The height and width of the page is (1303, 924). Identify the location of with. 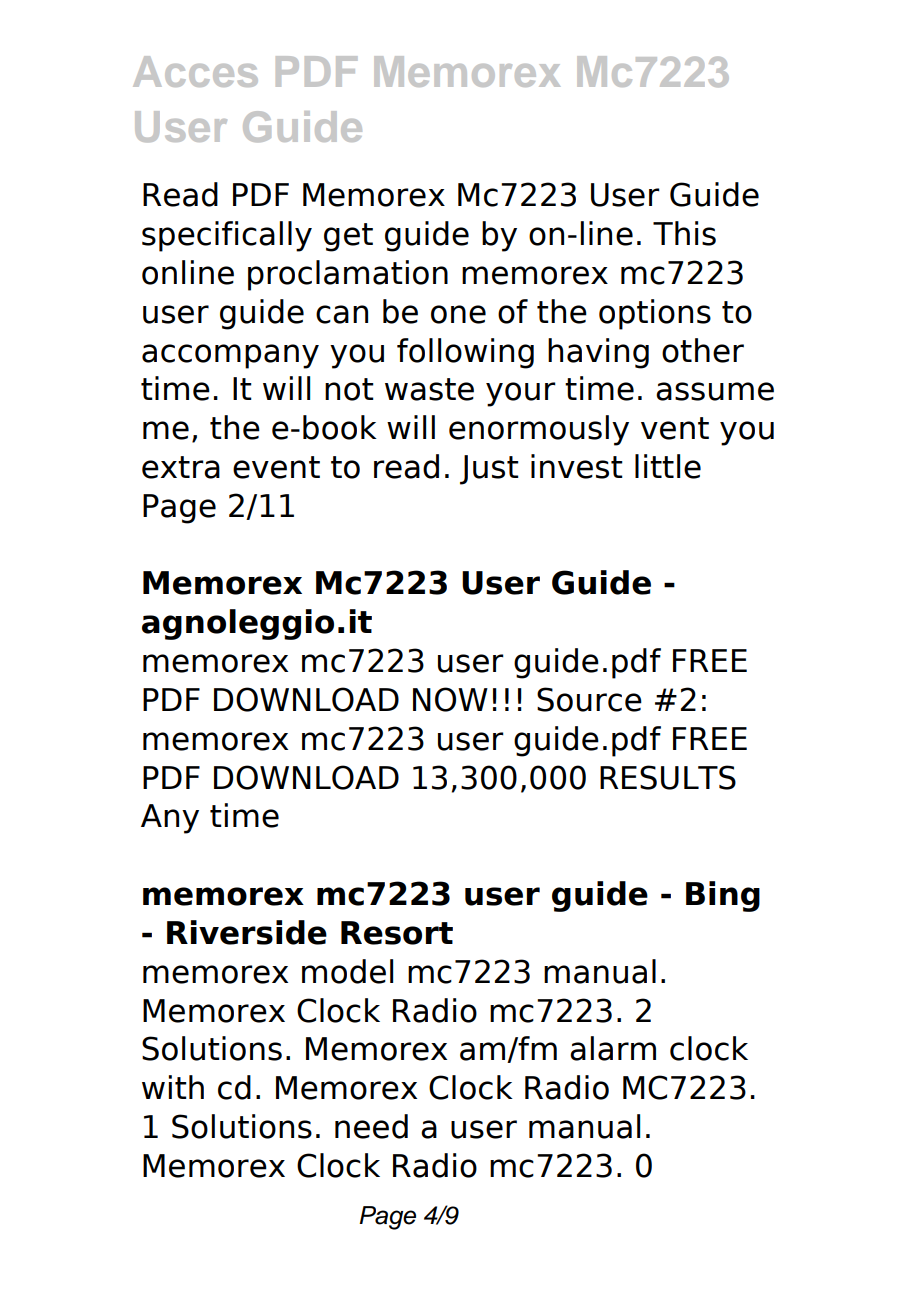
(173, 1087).
